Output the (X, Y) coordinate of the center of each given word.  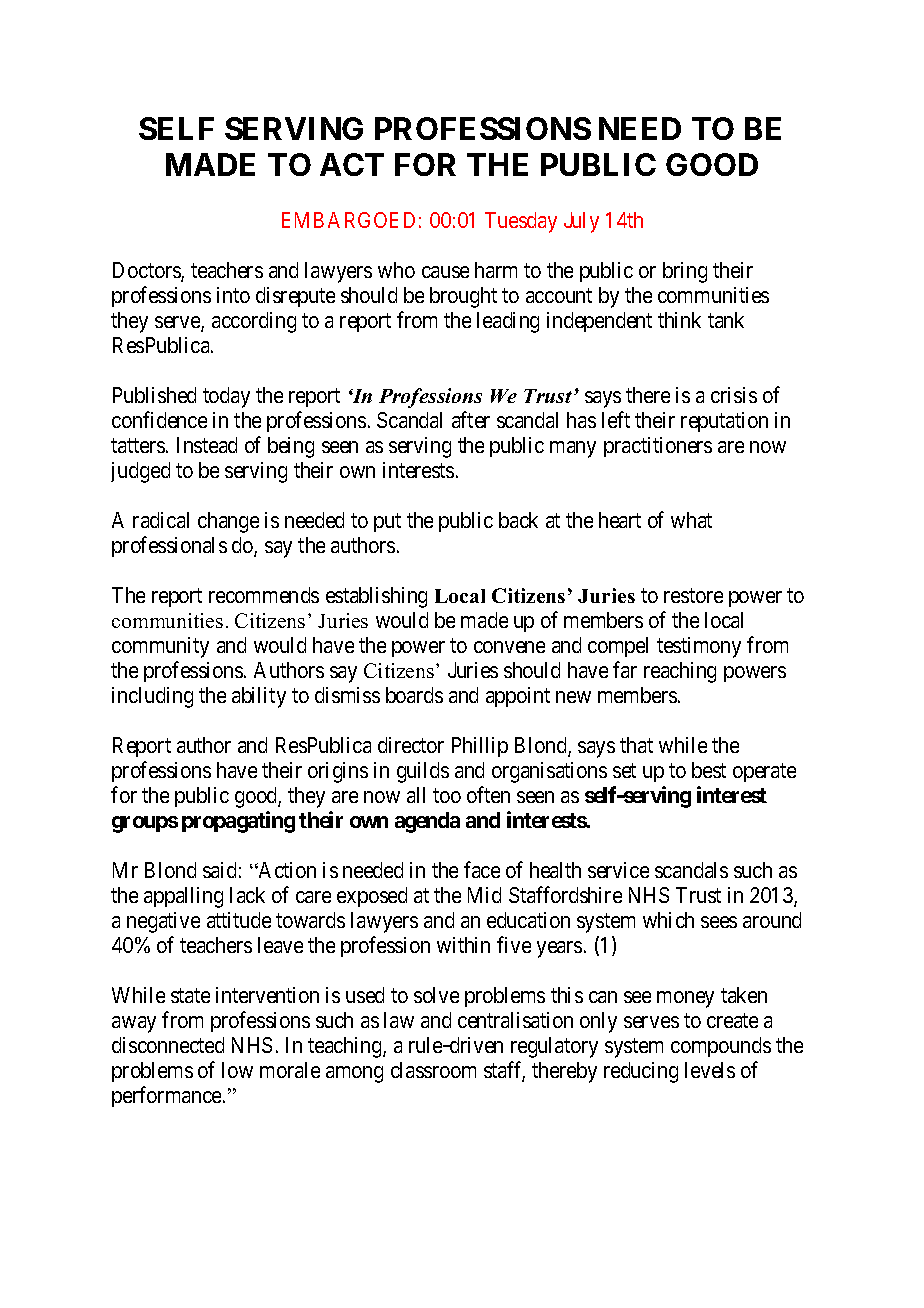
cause (445, 272)
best (709, 770)
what (691, 520)
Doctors (147, 271)
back (518, 520)
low (237, 1070)
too (447, 795)
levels (710, 1070)
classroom (433, 1070)
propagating (238, 822)
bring (685, 272)
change (228, 522)
